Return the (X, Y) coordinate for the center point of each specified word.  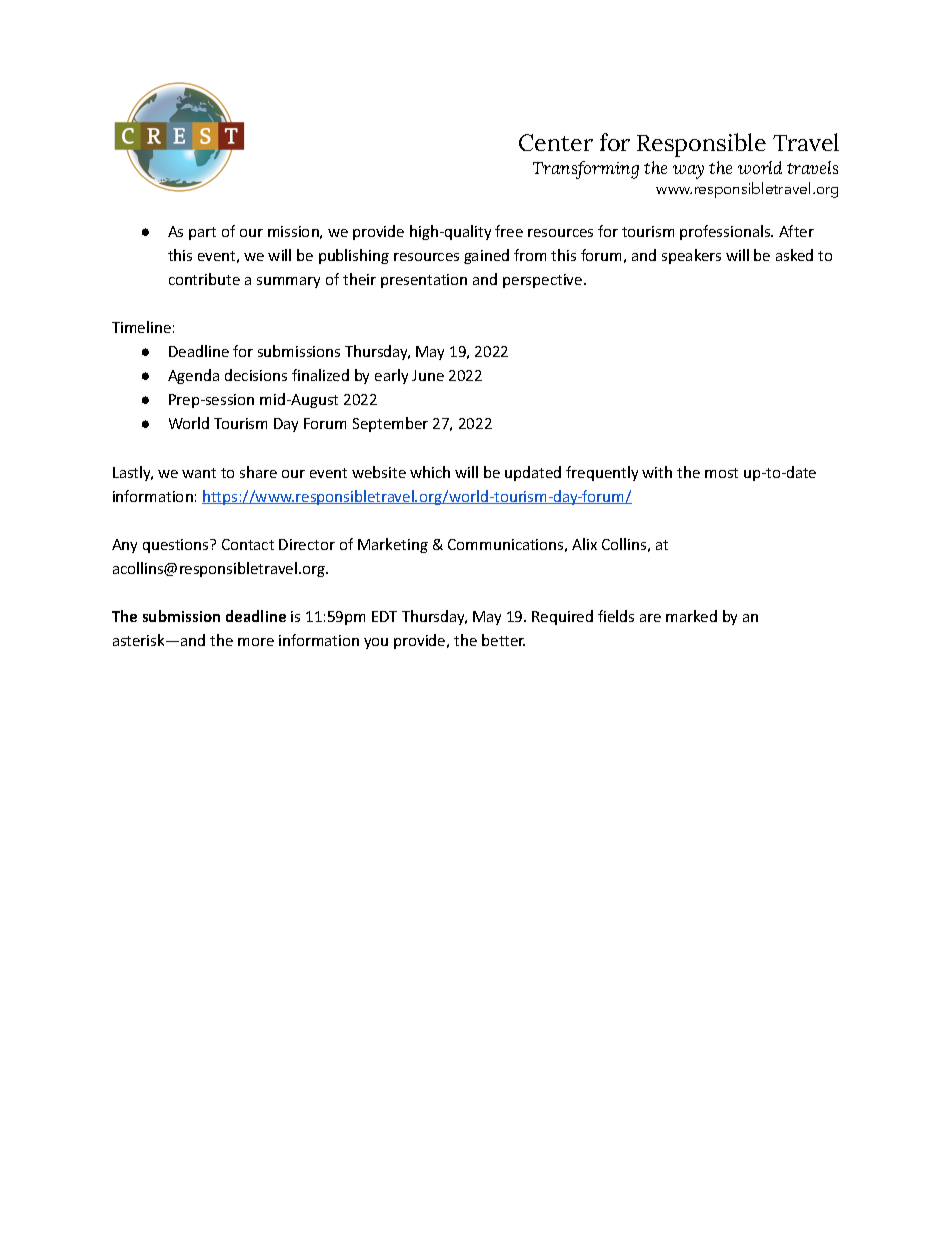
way (688, 172)
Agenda (193, 376)
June (428, 375)
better (503, 640)
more (256, 642)
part (202, 233)
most (721, 473)
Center (556, 142)
